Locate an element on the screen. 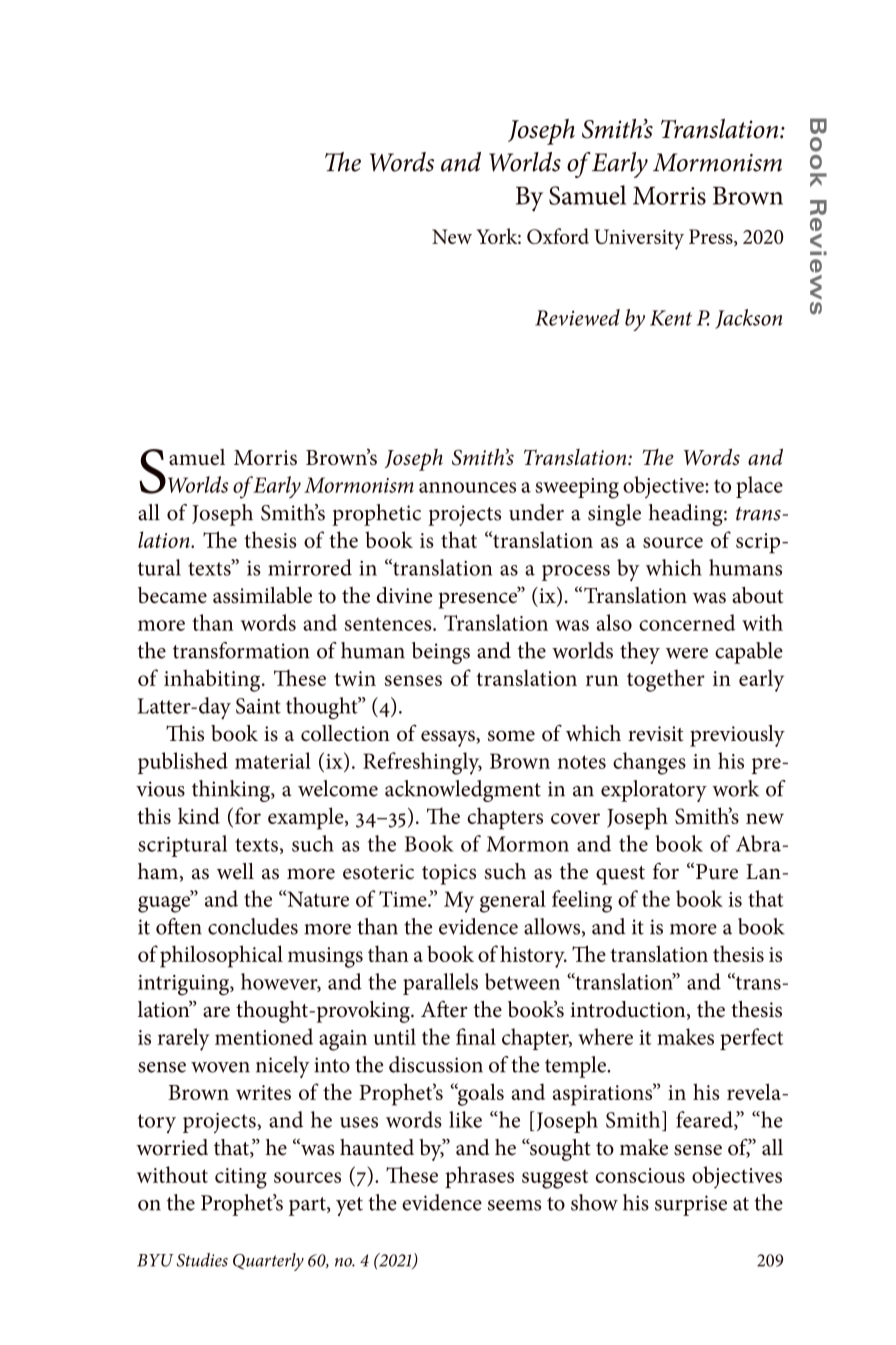  Reviewed is located at coordinates (577, 317).
